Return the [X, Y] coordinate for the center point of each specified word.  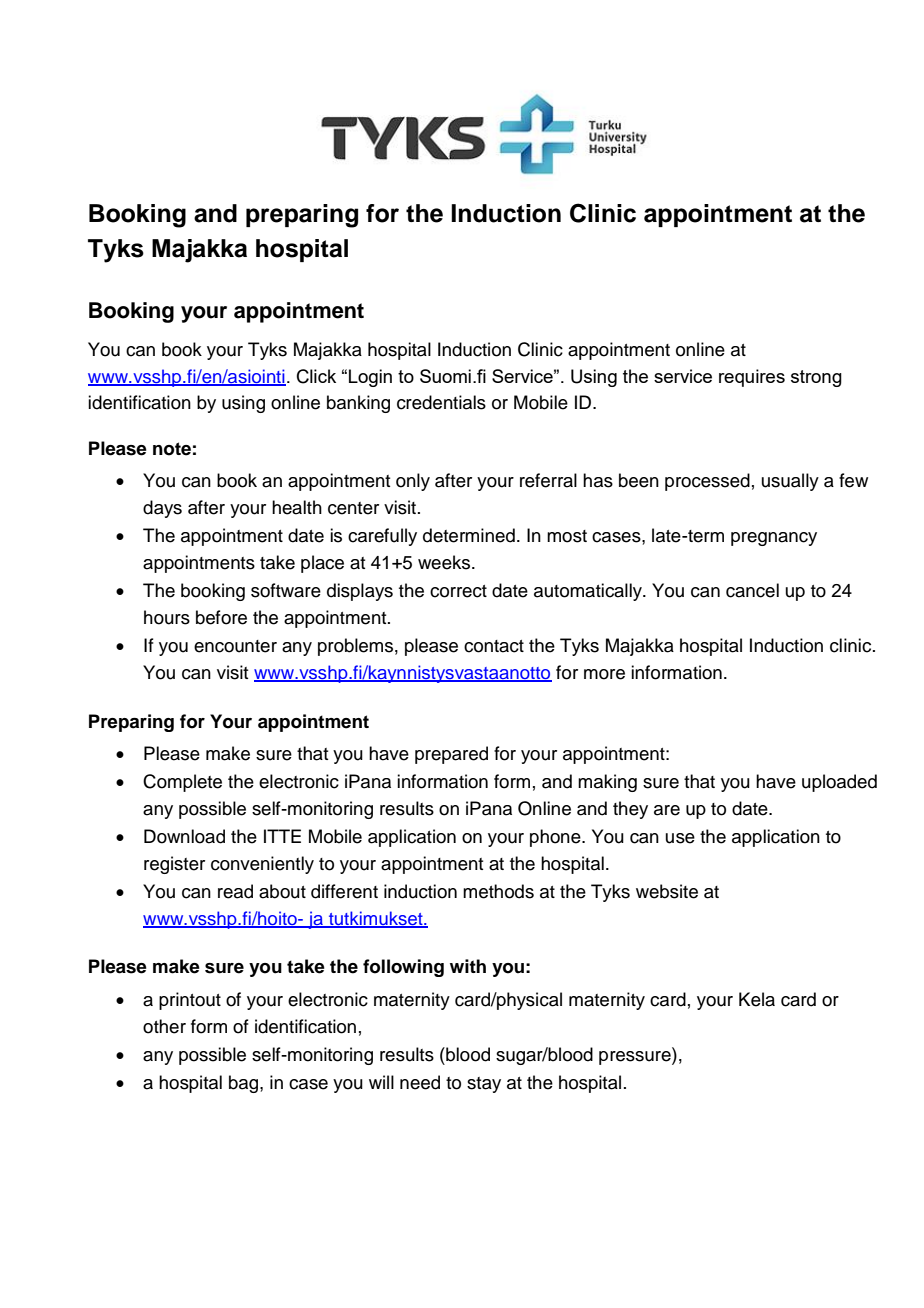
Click [316, 376]
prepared [451, 755]
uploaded [839, 783]
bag [245, 1084]
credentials [441, 402]
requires [752, 378]
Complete [182, 783]
